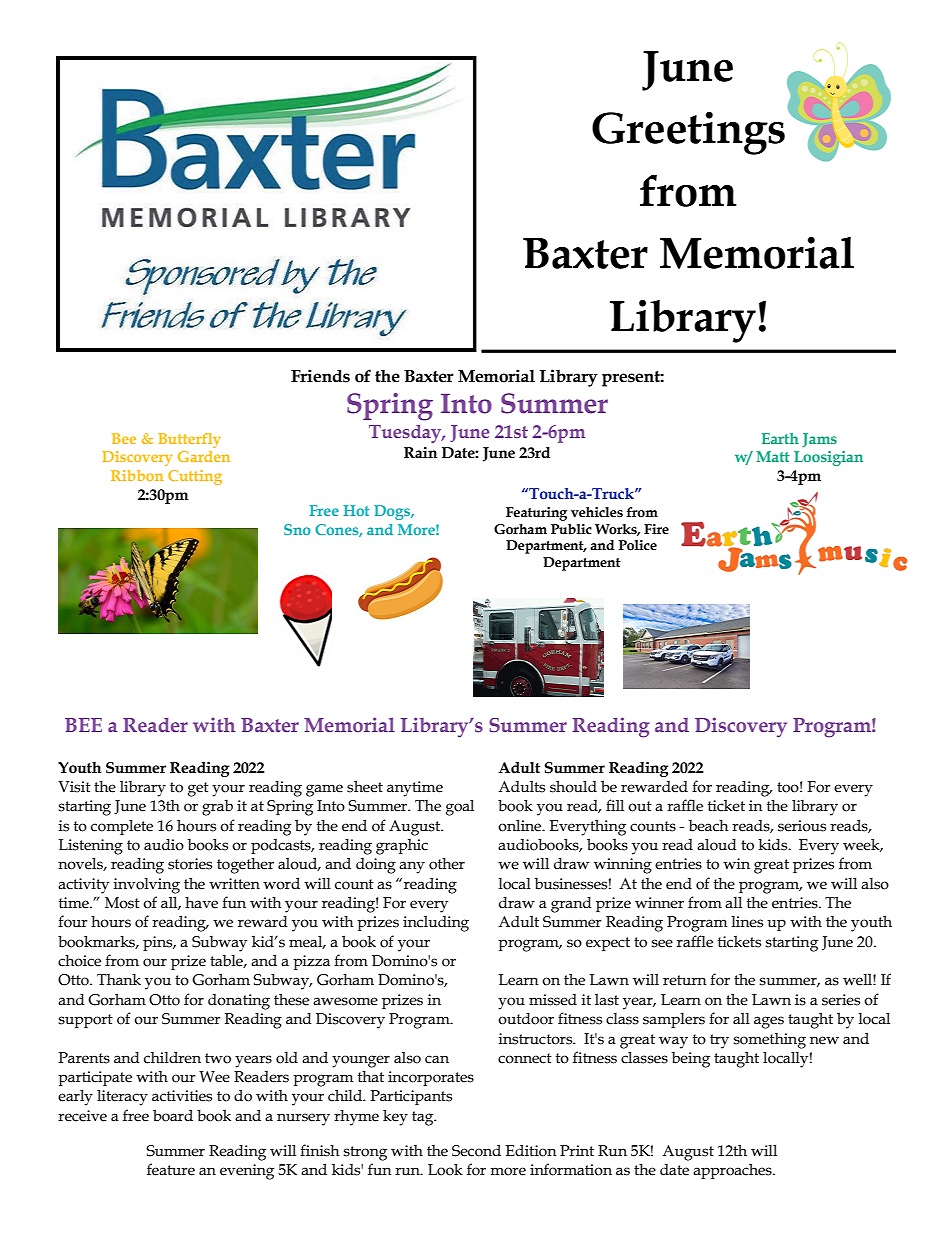 The width and height of the document is (952, 1233). I want to click on board, so click(173, 1115).
